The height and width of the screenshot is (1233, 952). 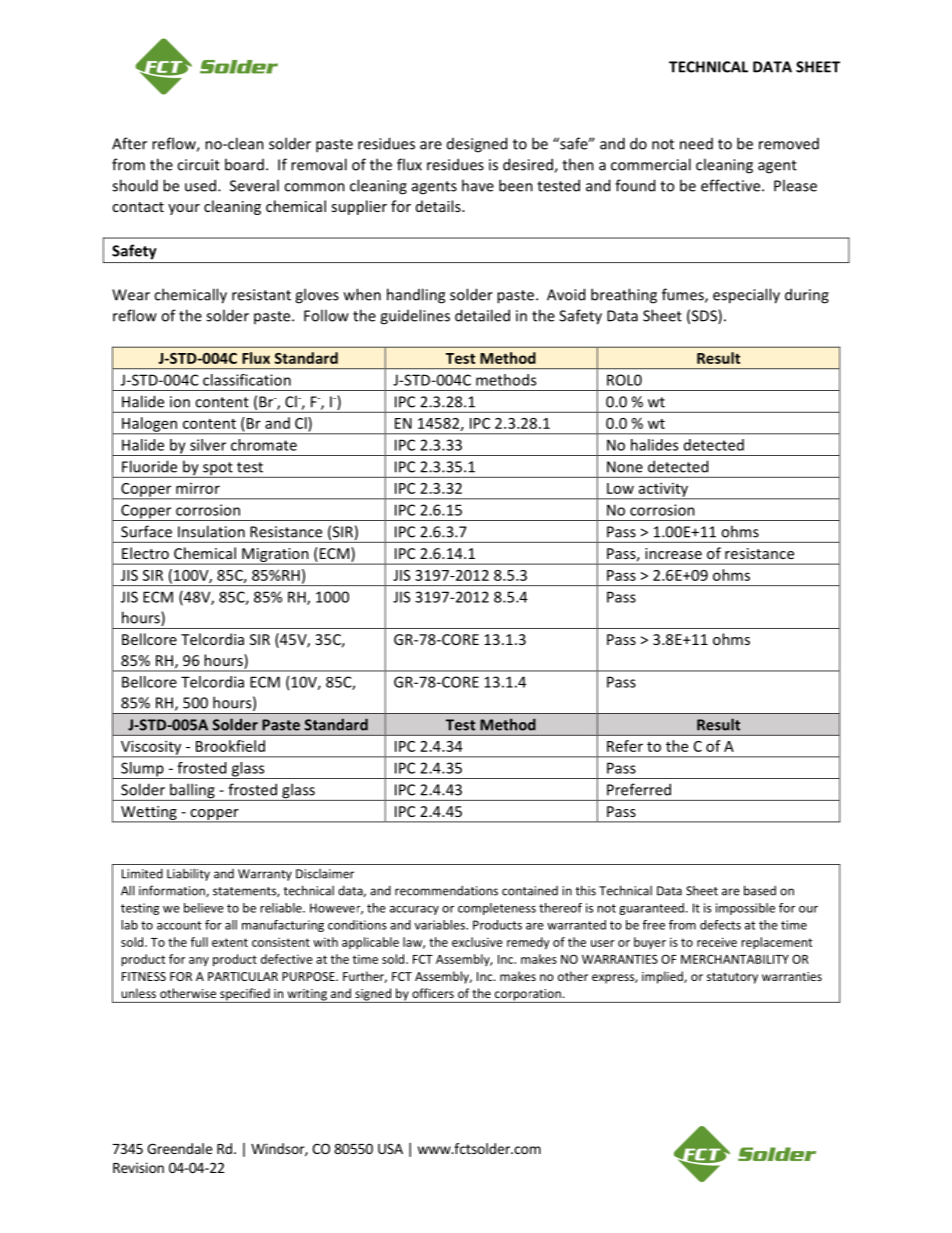 What do you see at coordinates (673, 553) in the screenshot?
I see `increase` at bounding box center [673, 553].
